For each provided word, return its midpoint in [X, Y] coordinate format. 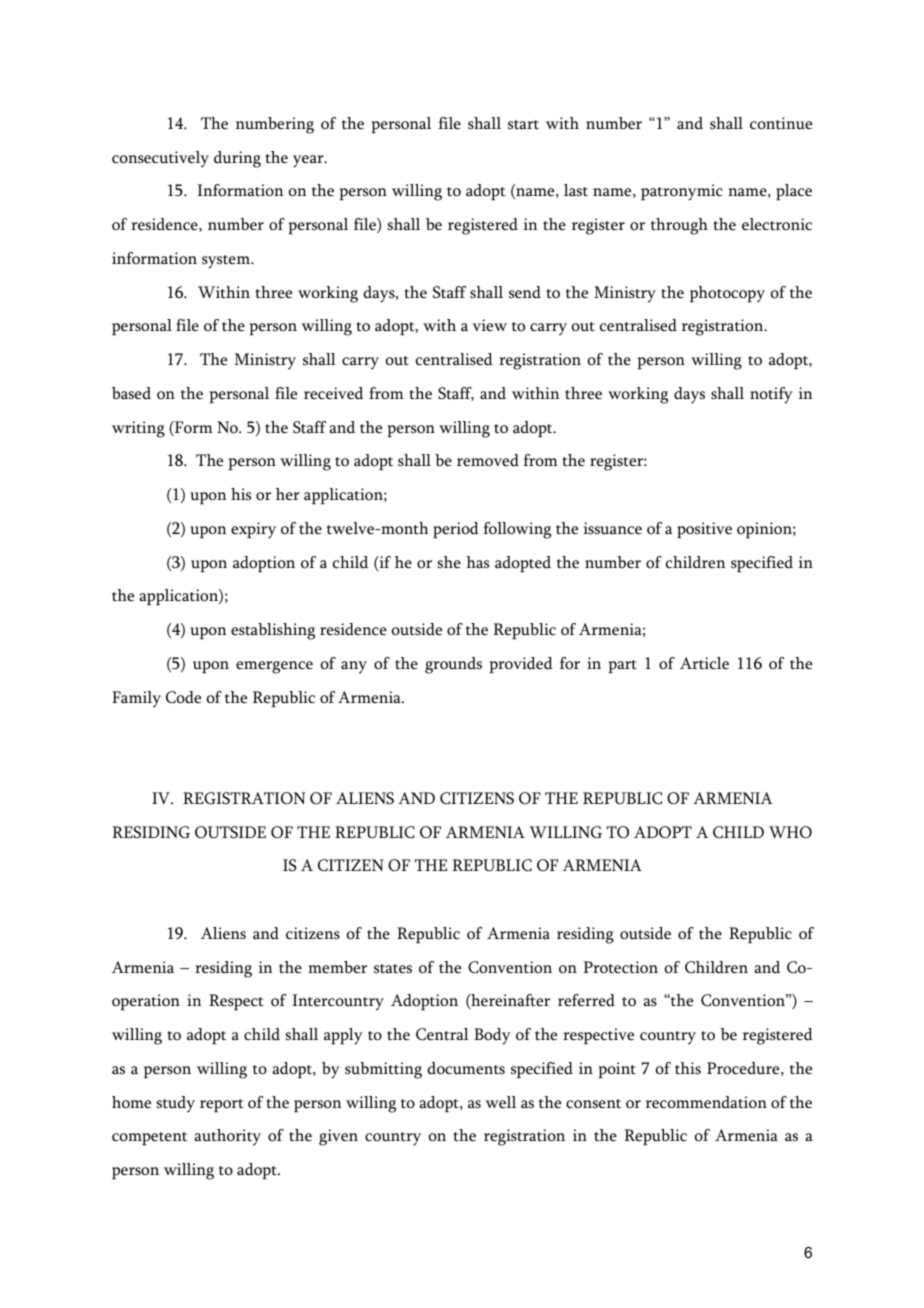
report [222, 1105]
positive [704, 530]
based [131, 393]
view [490, 325]
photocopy [727, 294]
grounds [453, 665]
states [393, 969]
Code [183, 697]
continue [781, 123]
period [456, 530]
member [337, 967]
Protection [620, 967]
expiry [253, 530]
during [237, 159]
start [523, 125]
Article [704, 663]
